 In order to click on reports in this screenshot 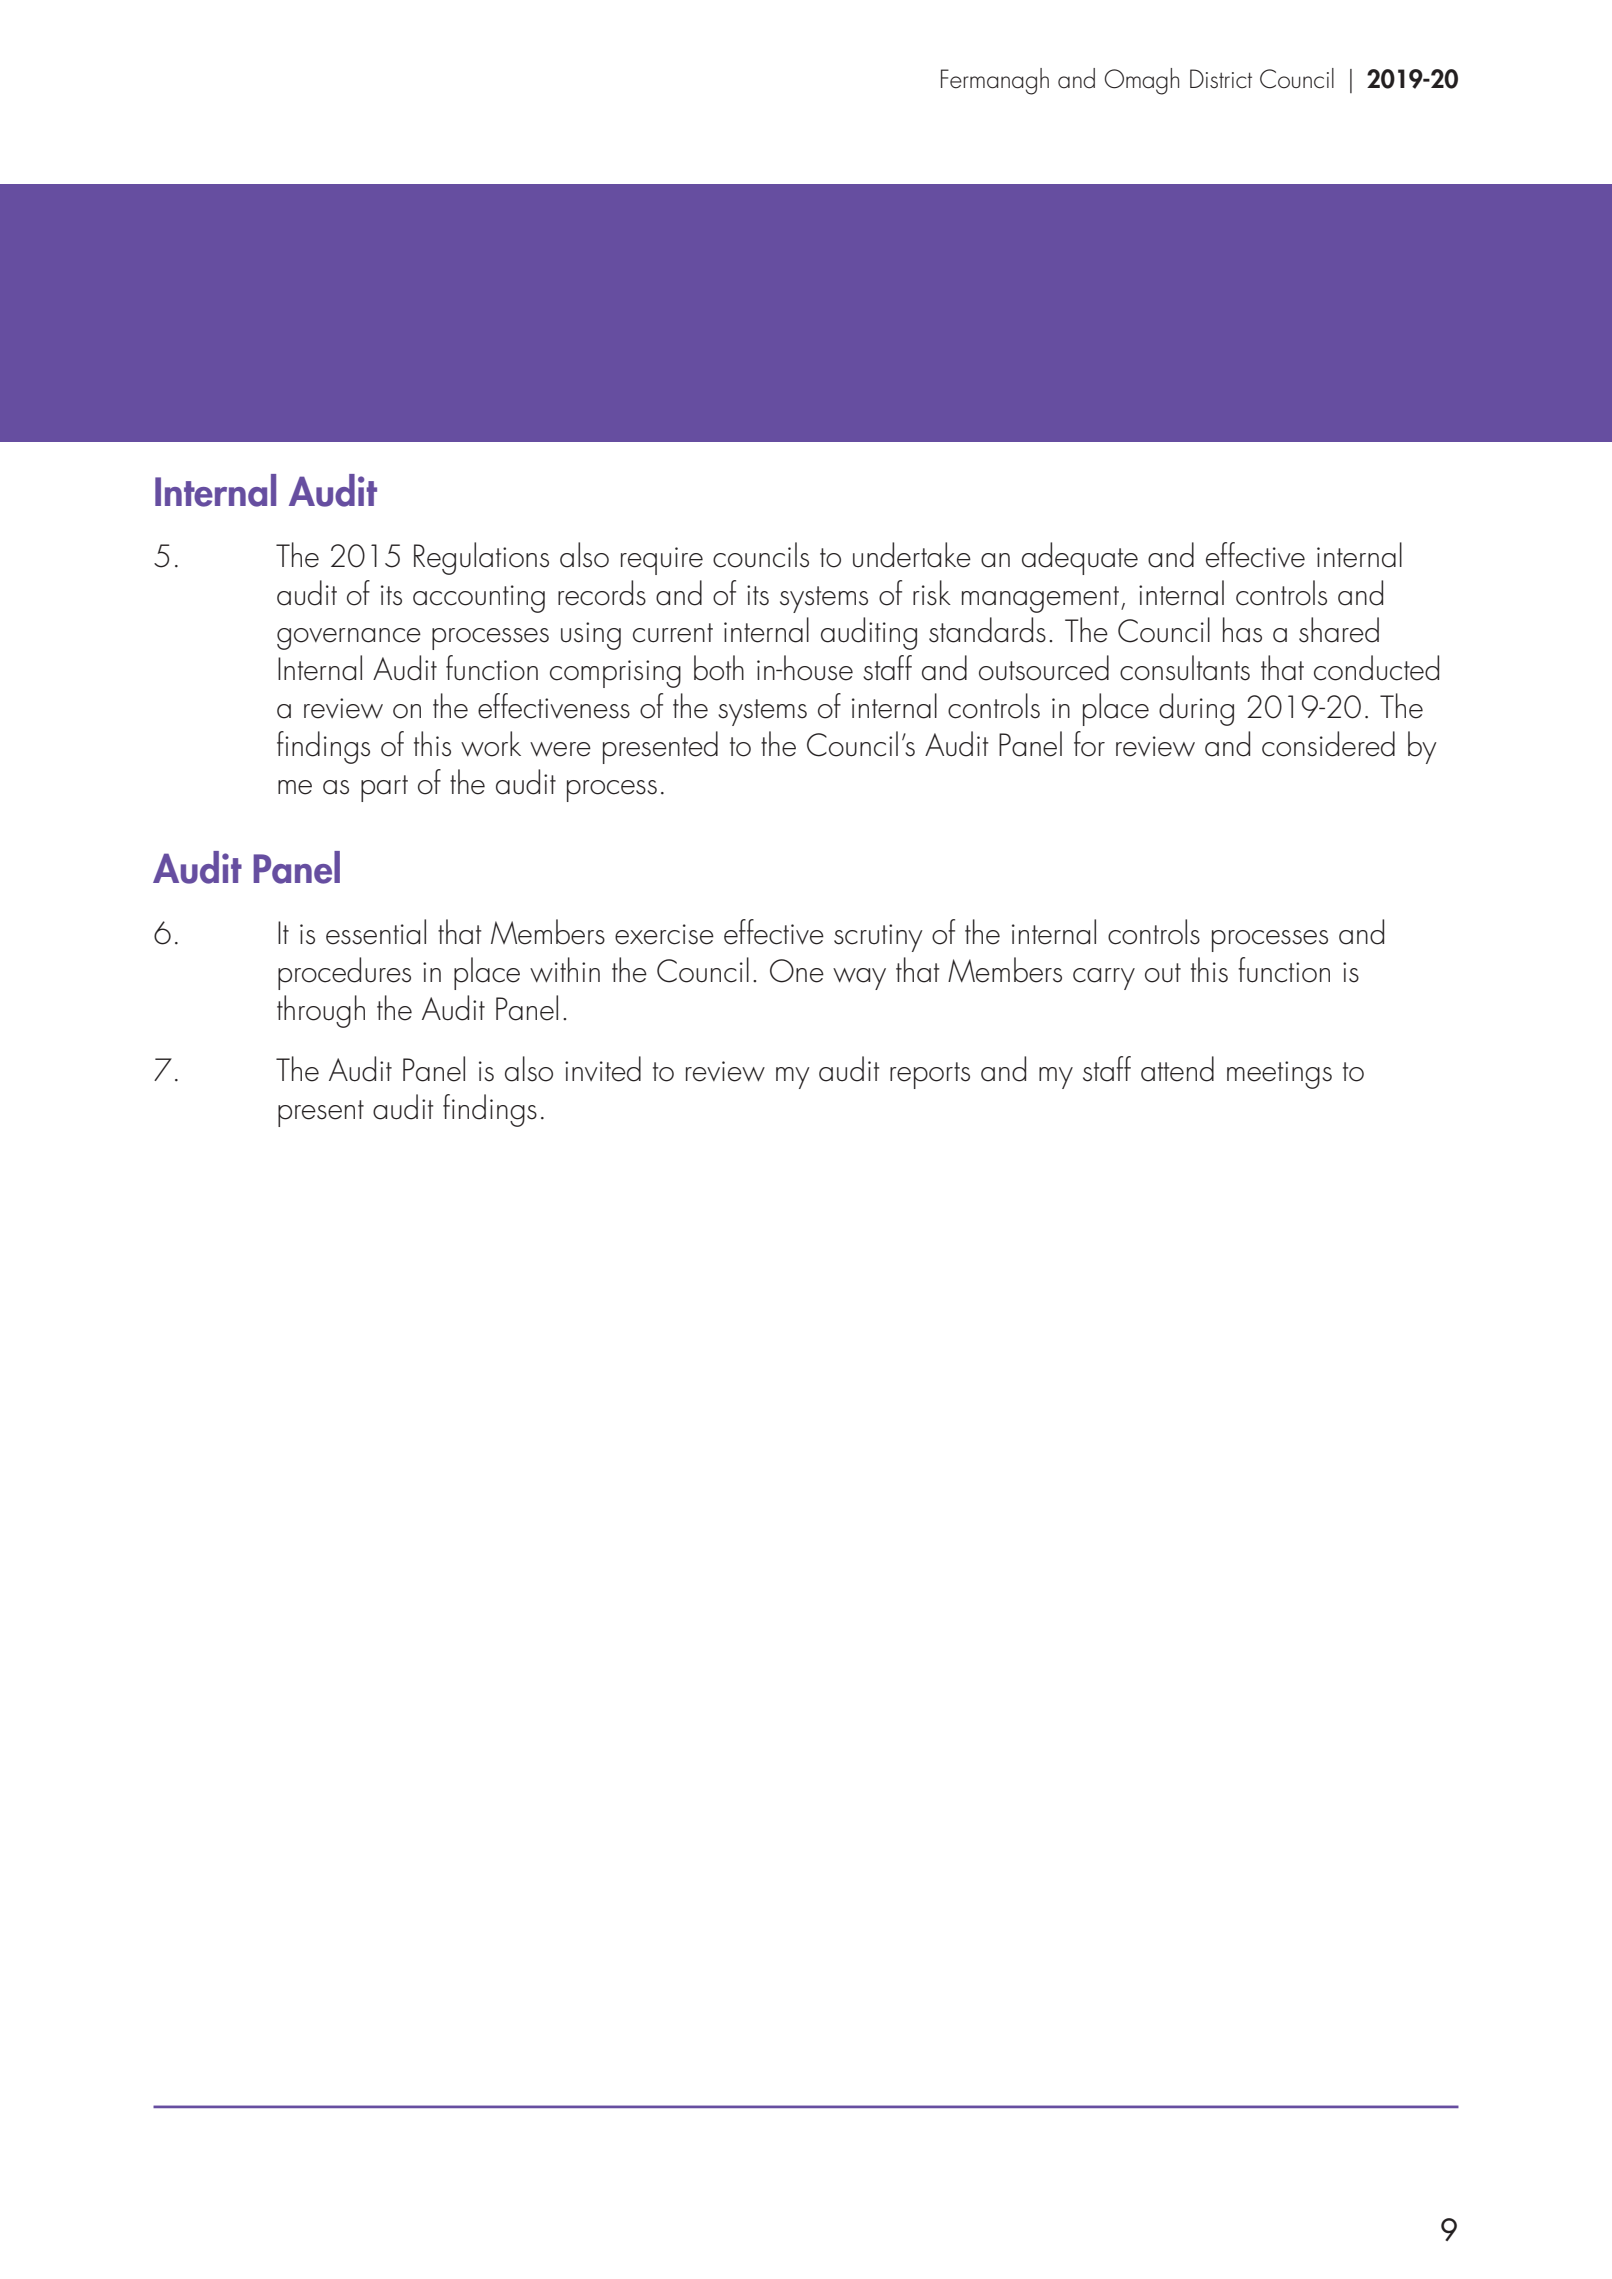, I will do `click(930, 1075)`.
